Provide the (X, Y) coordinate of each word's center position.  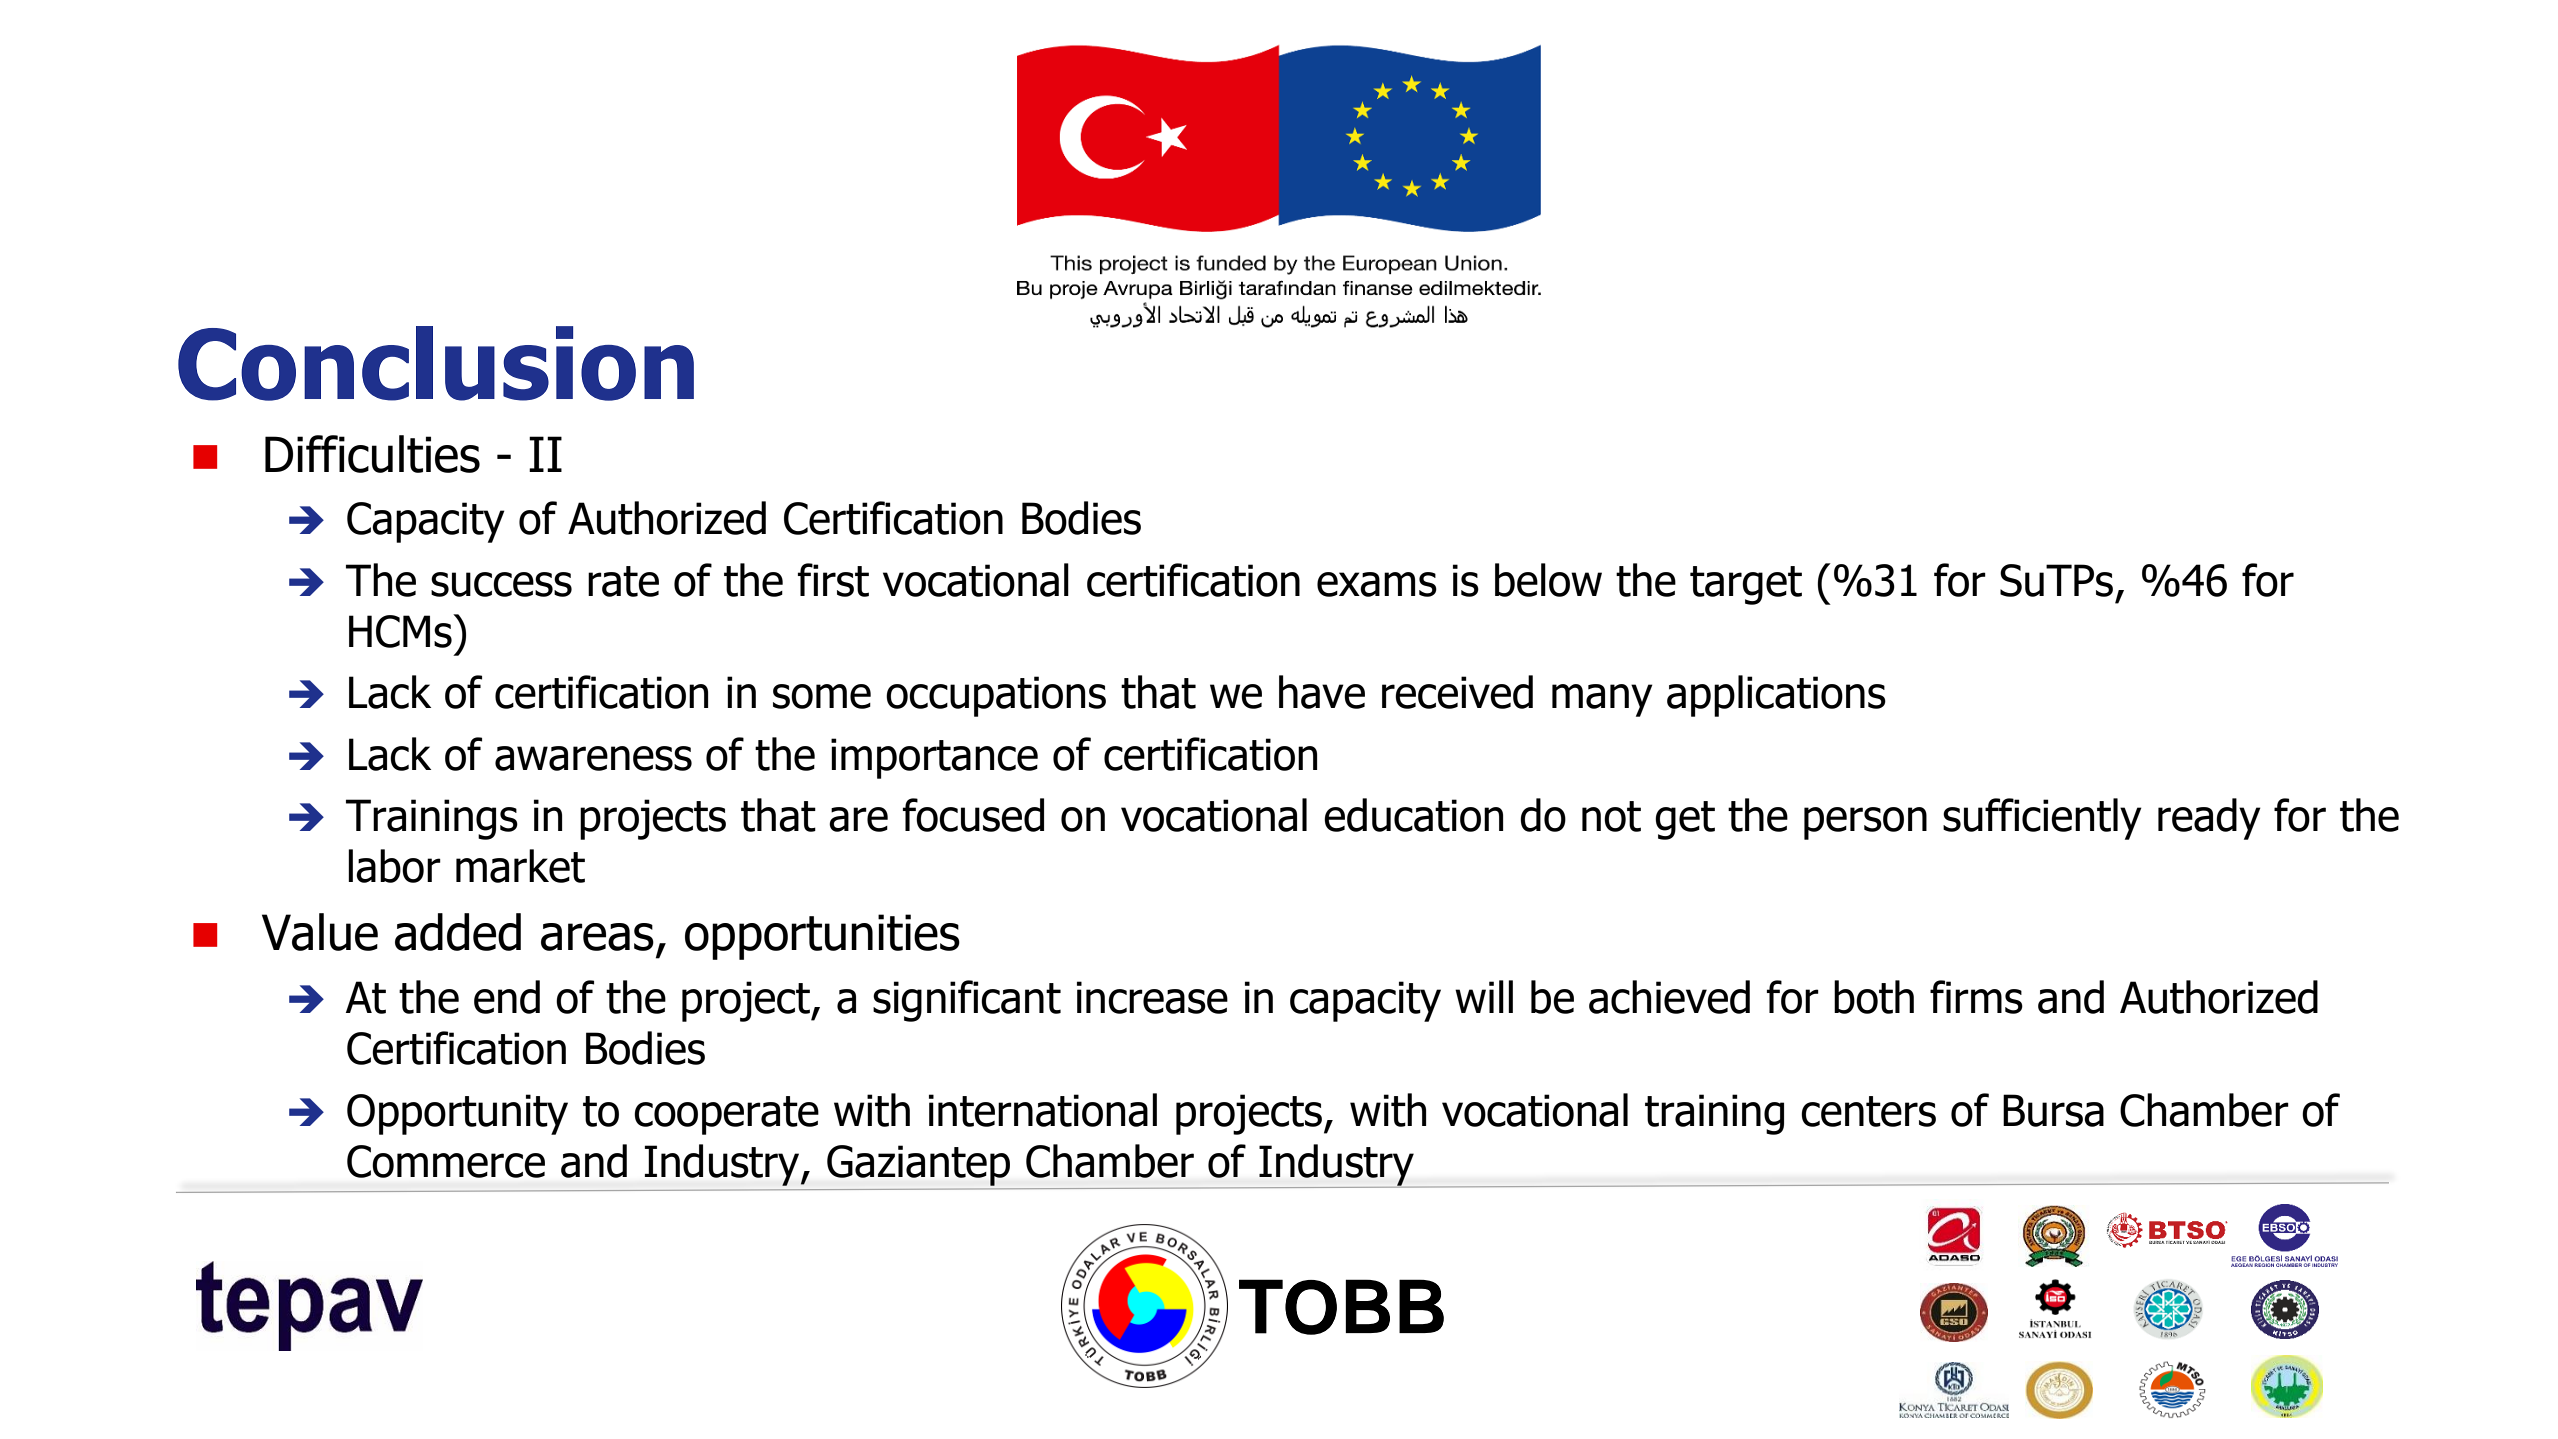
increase (1152, 997)
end (507, 997)
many (1602, 700)
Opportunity (457, 1114)
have (1322, 692)
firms (1976, 997)
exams (1377, 584)
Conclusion (436, 363)
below (1548, 580)
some (822, 696)
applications (1776, 696)
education (1413, 815)
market (520, 866)
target (1746, 585)
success (501, 584)
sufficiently (2042, 819)
